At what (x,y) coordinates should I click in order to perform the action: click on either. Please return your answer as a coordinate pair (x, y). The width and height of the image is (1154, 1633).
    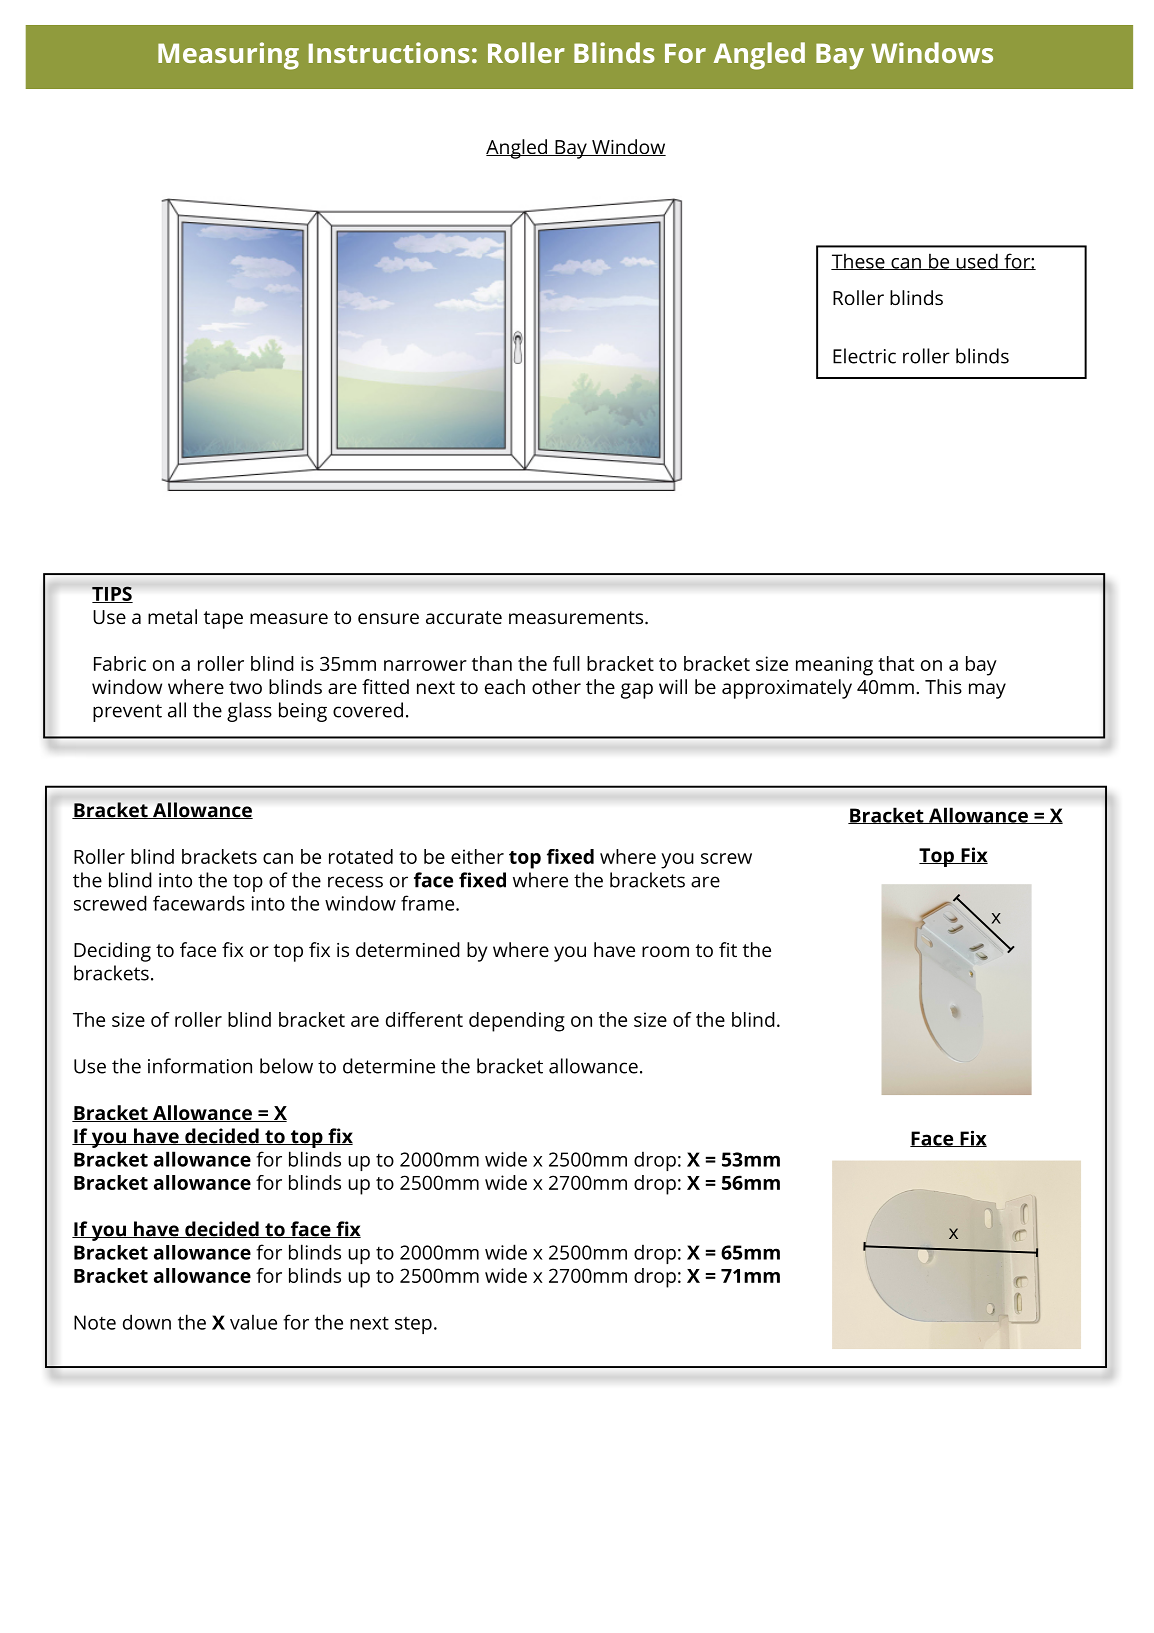
    Looking at the image, I should click on (477, 856).
